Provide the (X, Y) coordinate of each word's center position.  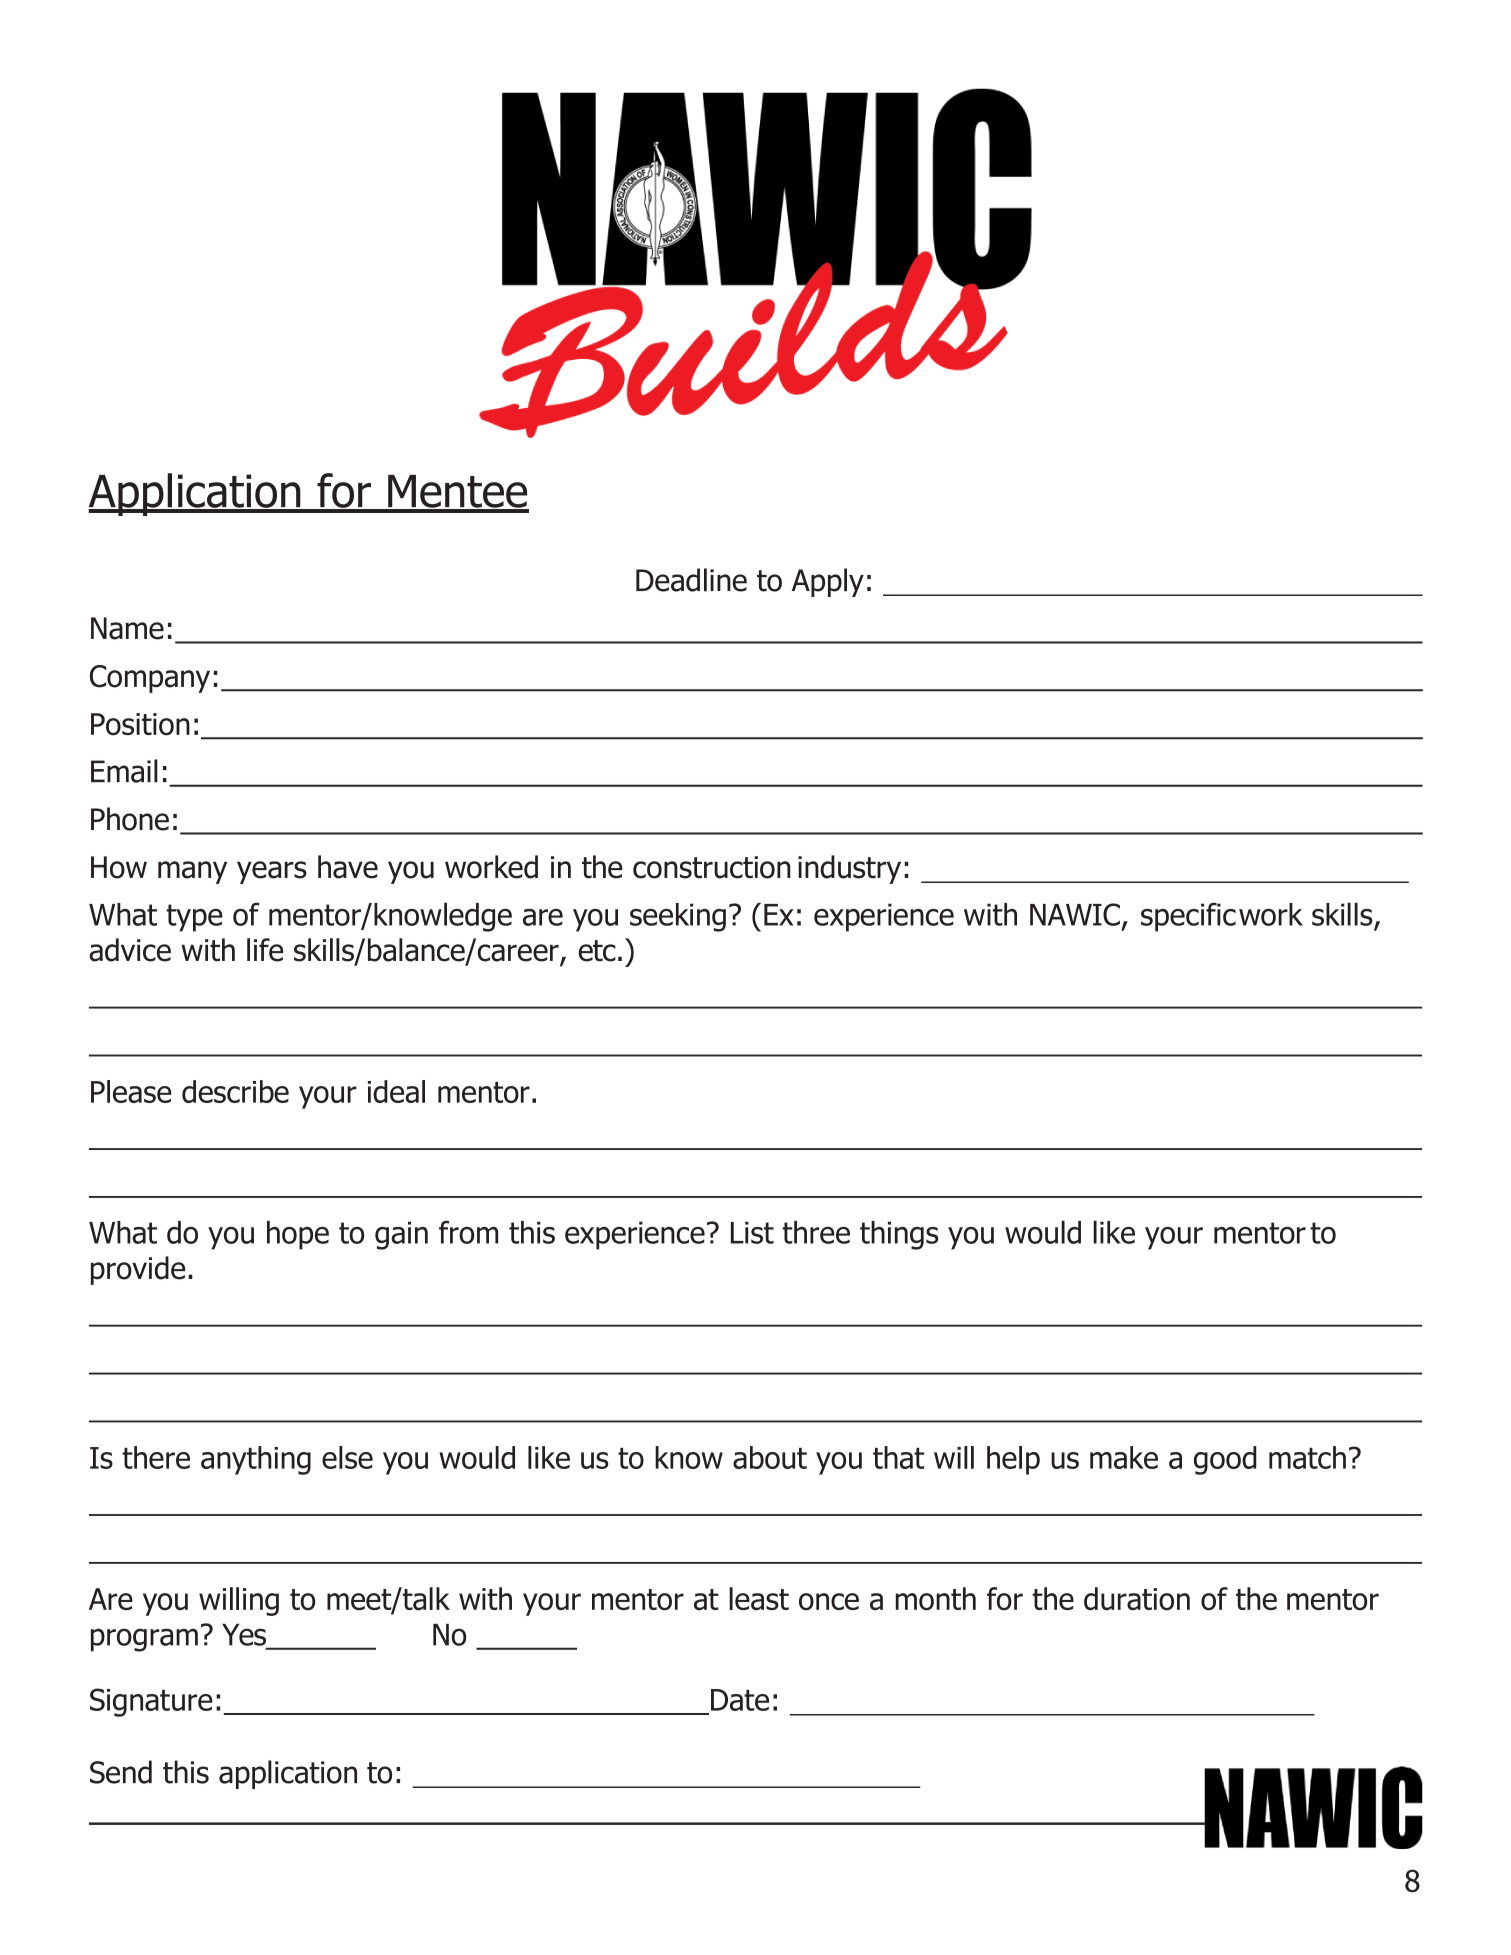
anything (256, 1460)
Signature (151, 1702)
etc (597, 951)
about (770, 1457)
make (1124, 1457)
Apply (828, 582)
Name (127, 628)
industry (849, 869)
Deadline (691, 580)
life (265, 950)
